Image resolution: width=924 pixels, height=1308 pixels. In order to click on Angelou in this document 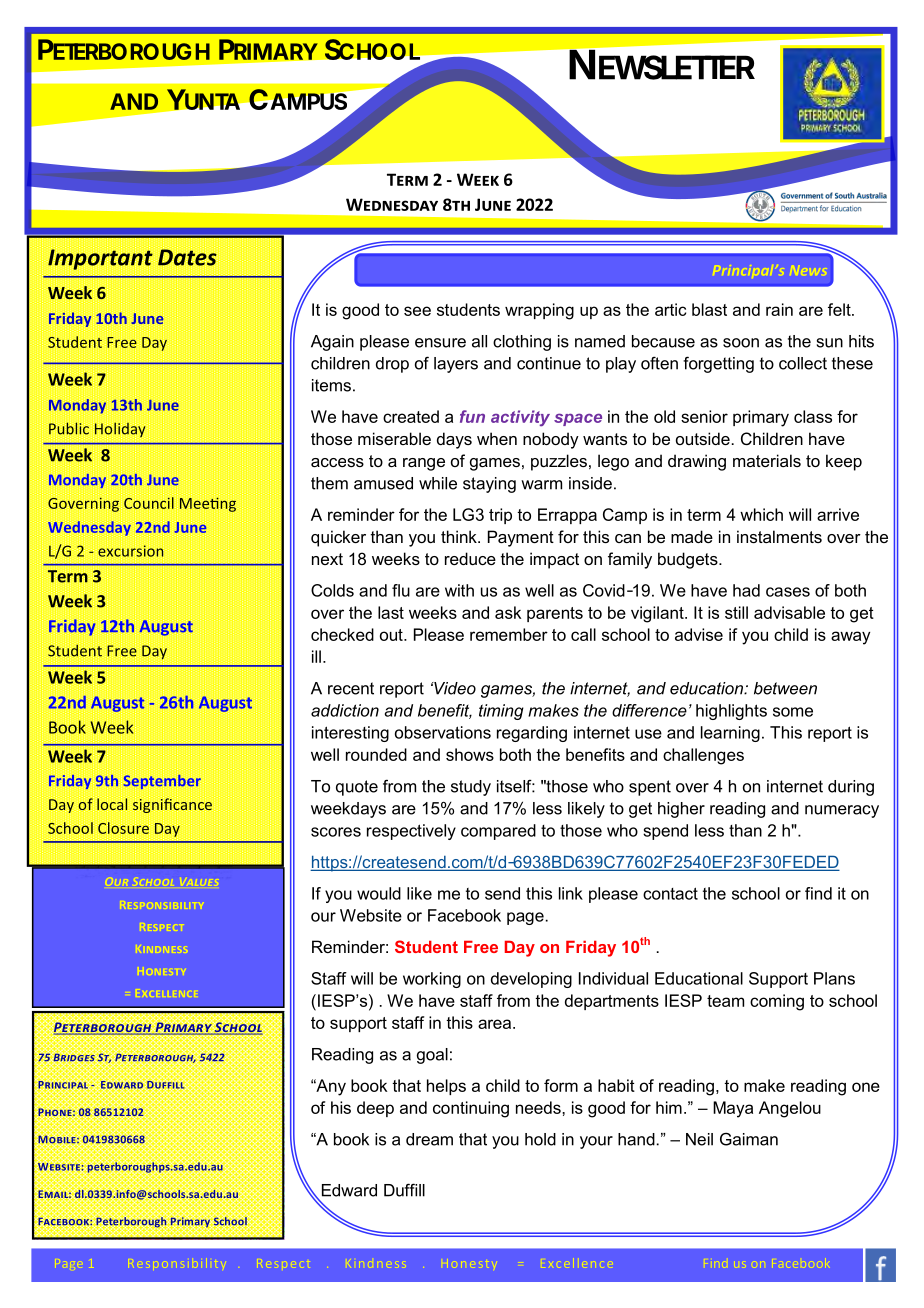, I will do `click(790, 1109)`.
